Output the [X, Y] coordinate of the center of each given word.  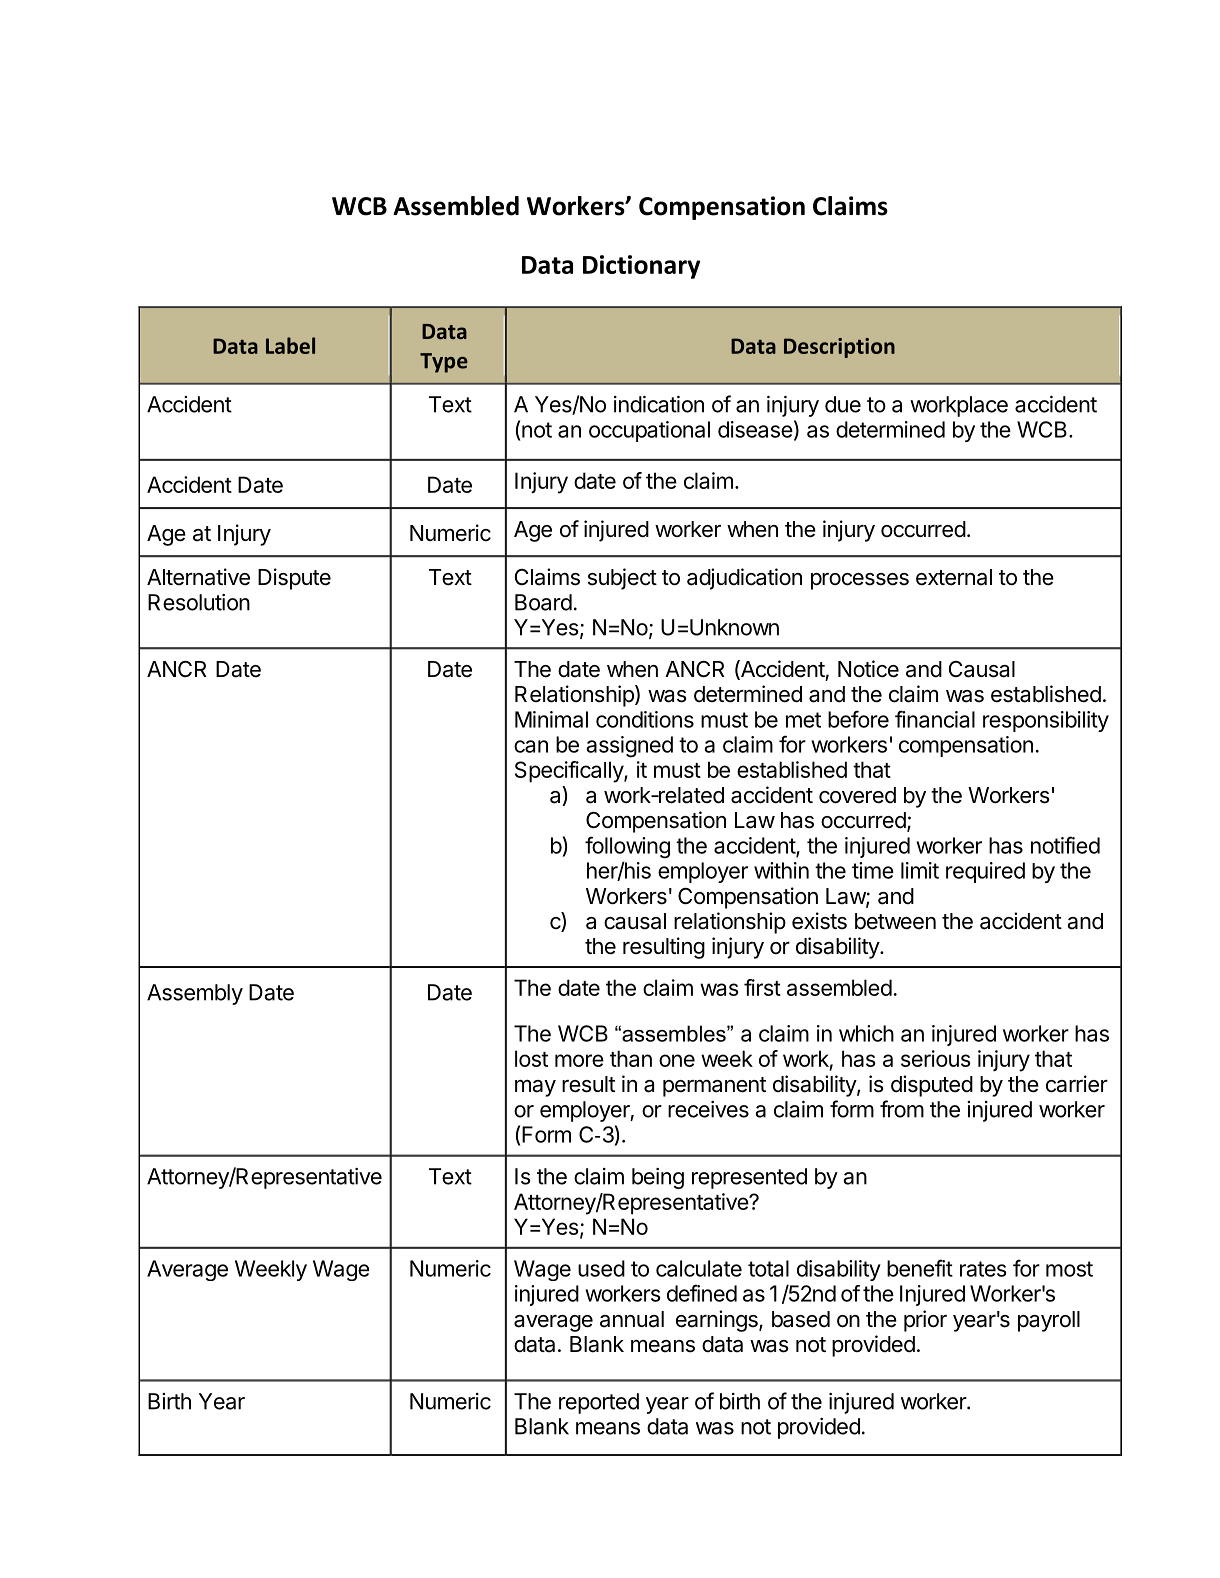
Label [290, 345]
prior [925, 1321]
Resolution [199, 602]
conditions [645, 719]
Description [839, 348]
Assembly [195, 994]
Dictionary [641, 267]
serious [936, 1058]
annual [632, 1319]
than [631, 1058]
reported [599, 1403]
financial [935, 719]
